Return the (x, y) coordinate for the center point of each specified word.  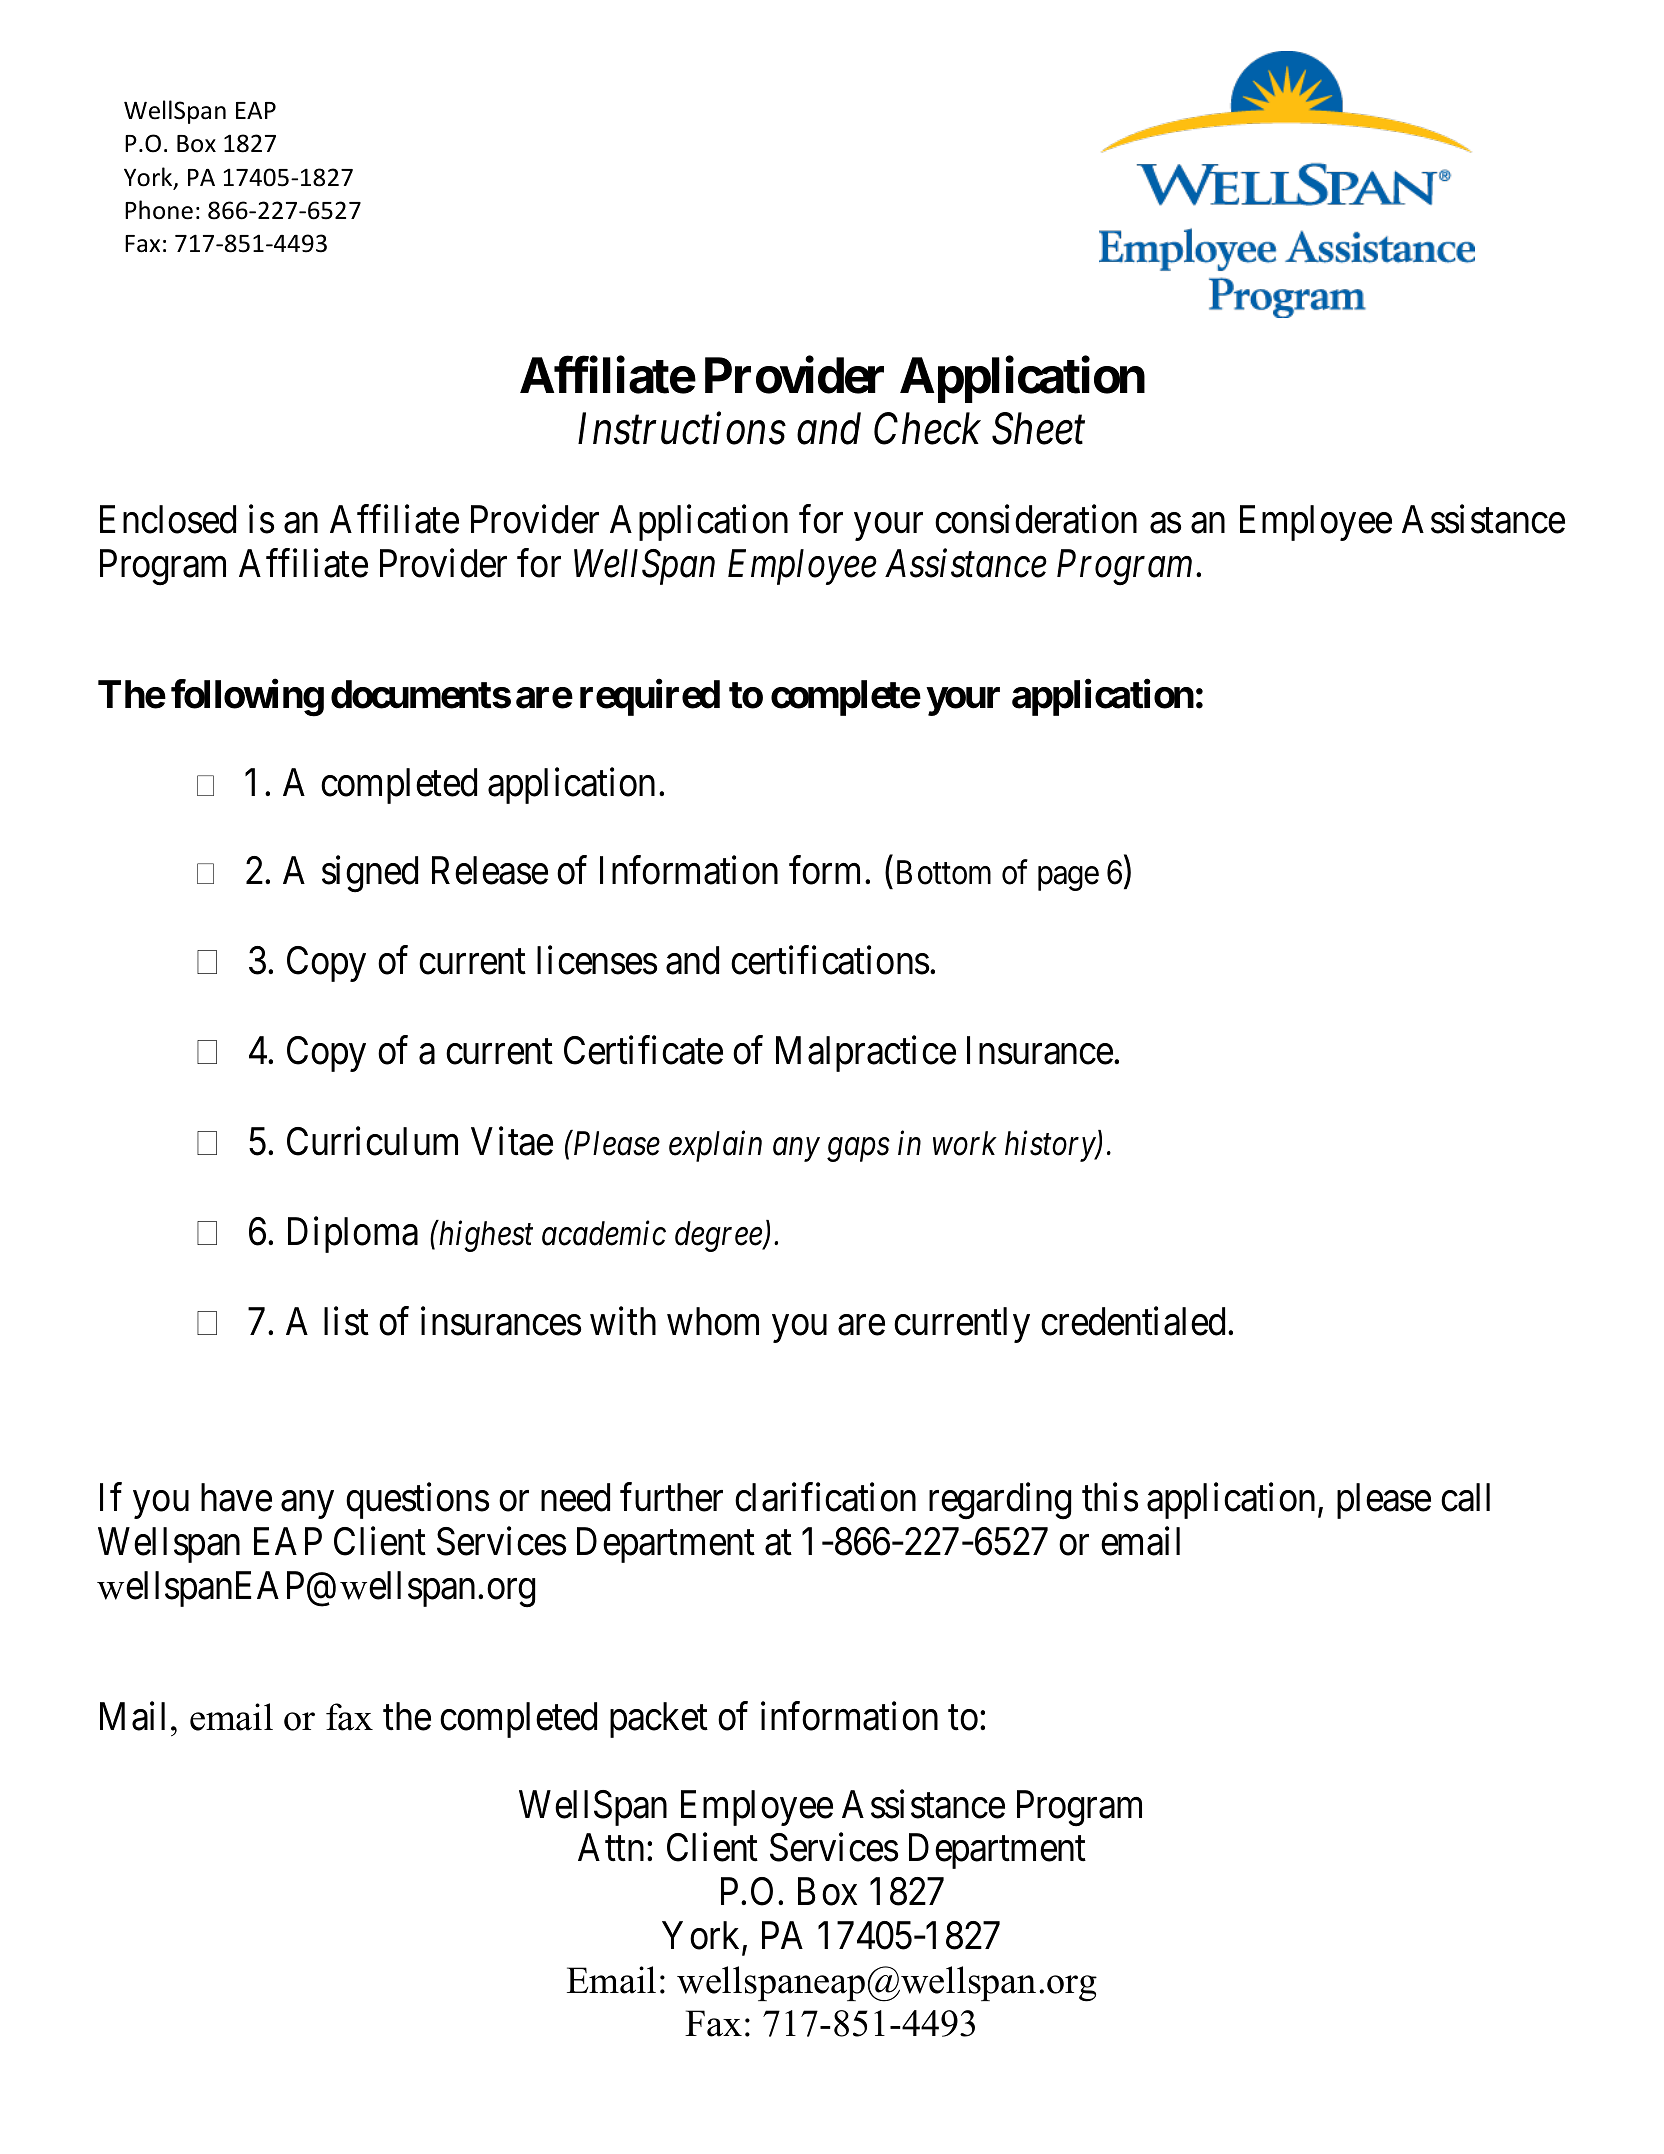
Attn (611, 1848)
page (1068, 879)
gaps (858, 1150)
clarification (825, 1497)
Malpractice (866, 1054)
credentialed (1135, 1321)
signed (370, 874)
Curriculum (372, 1141)
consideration (1036, 519)
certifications (830, 960)
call (1465, 1497)
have (236, 1497)
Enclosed (168, 519)
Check (927, 429)
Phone (159, 210)
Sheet (1038, 429)
